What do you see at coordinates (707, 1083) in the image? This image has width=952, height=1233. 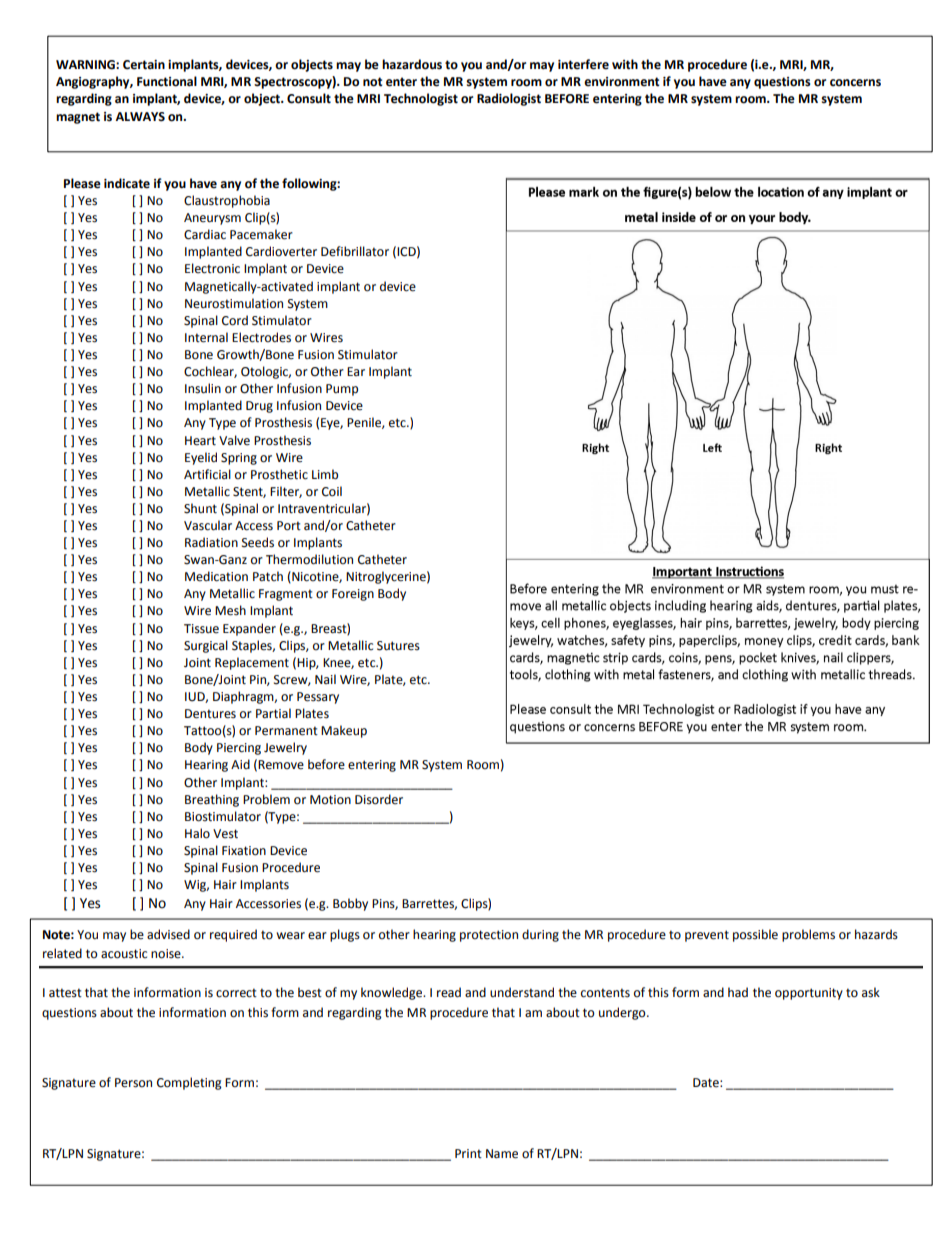 I see `Date` at bounding box center [707, 1083].
